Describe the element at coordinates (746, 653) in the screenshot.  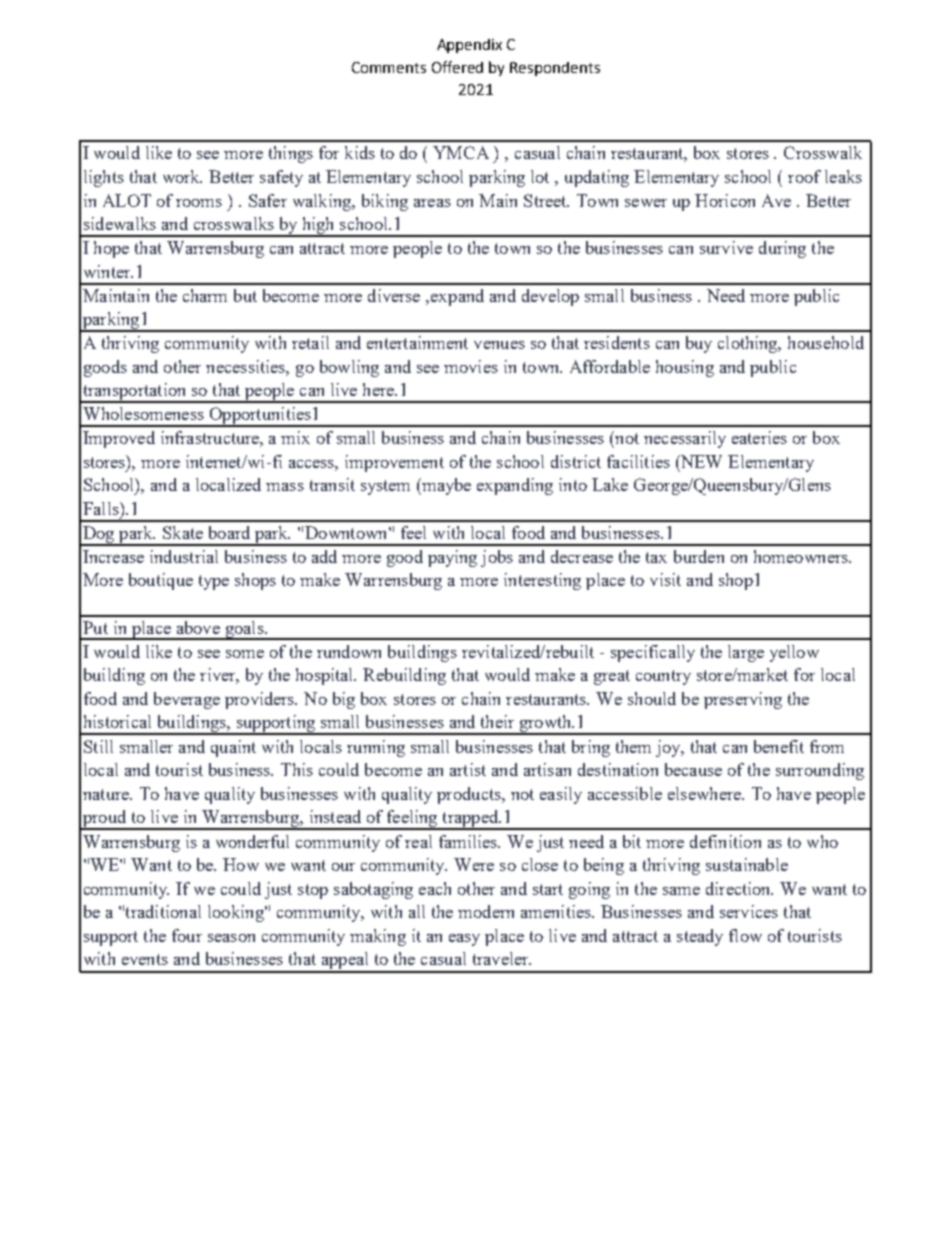
I see `large` at that location.
